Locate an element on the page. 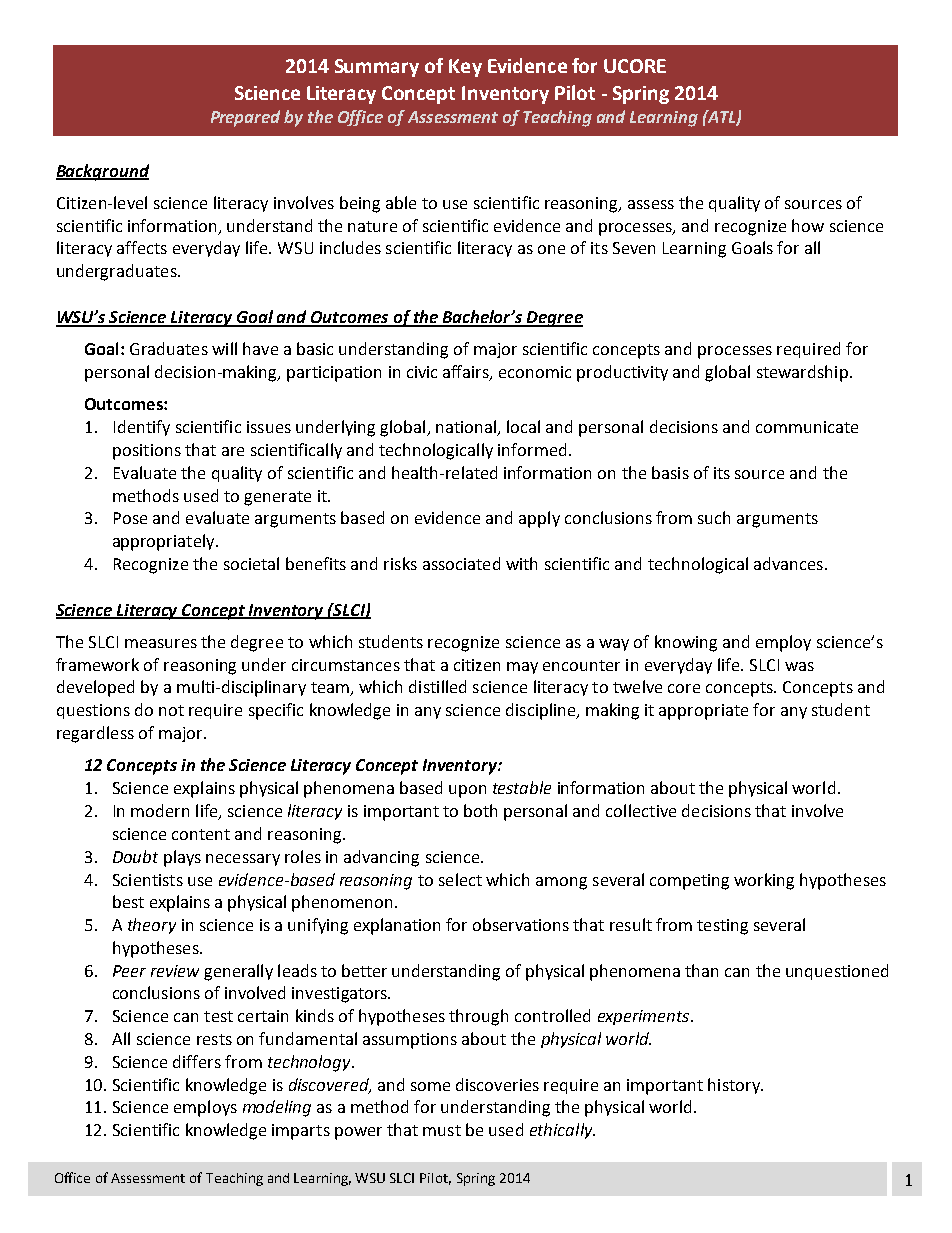  Prepared is located at coordinates (245, 118).
